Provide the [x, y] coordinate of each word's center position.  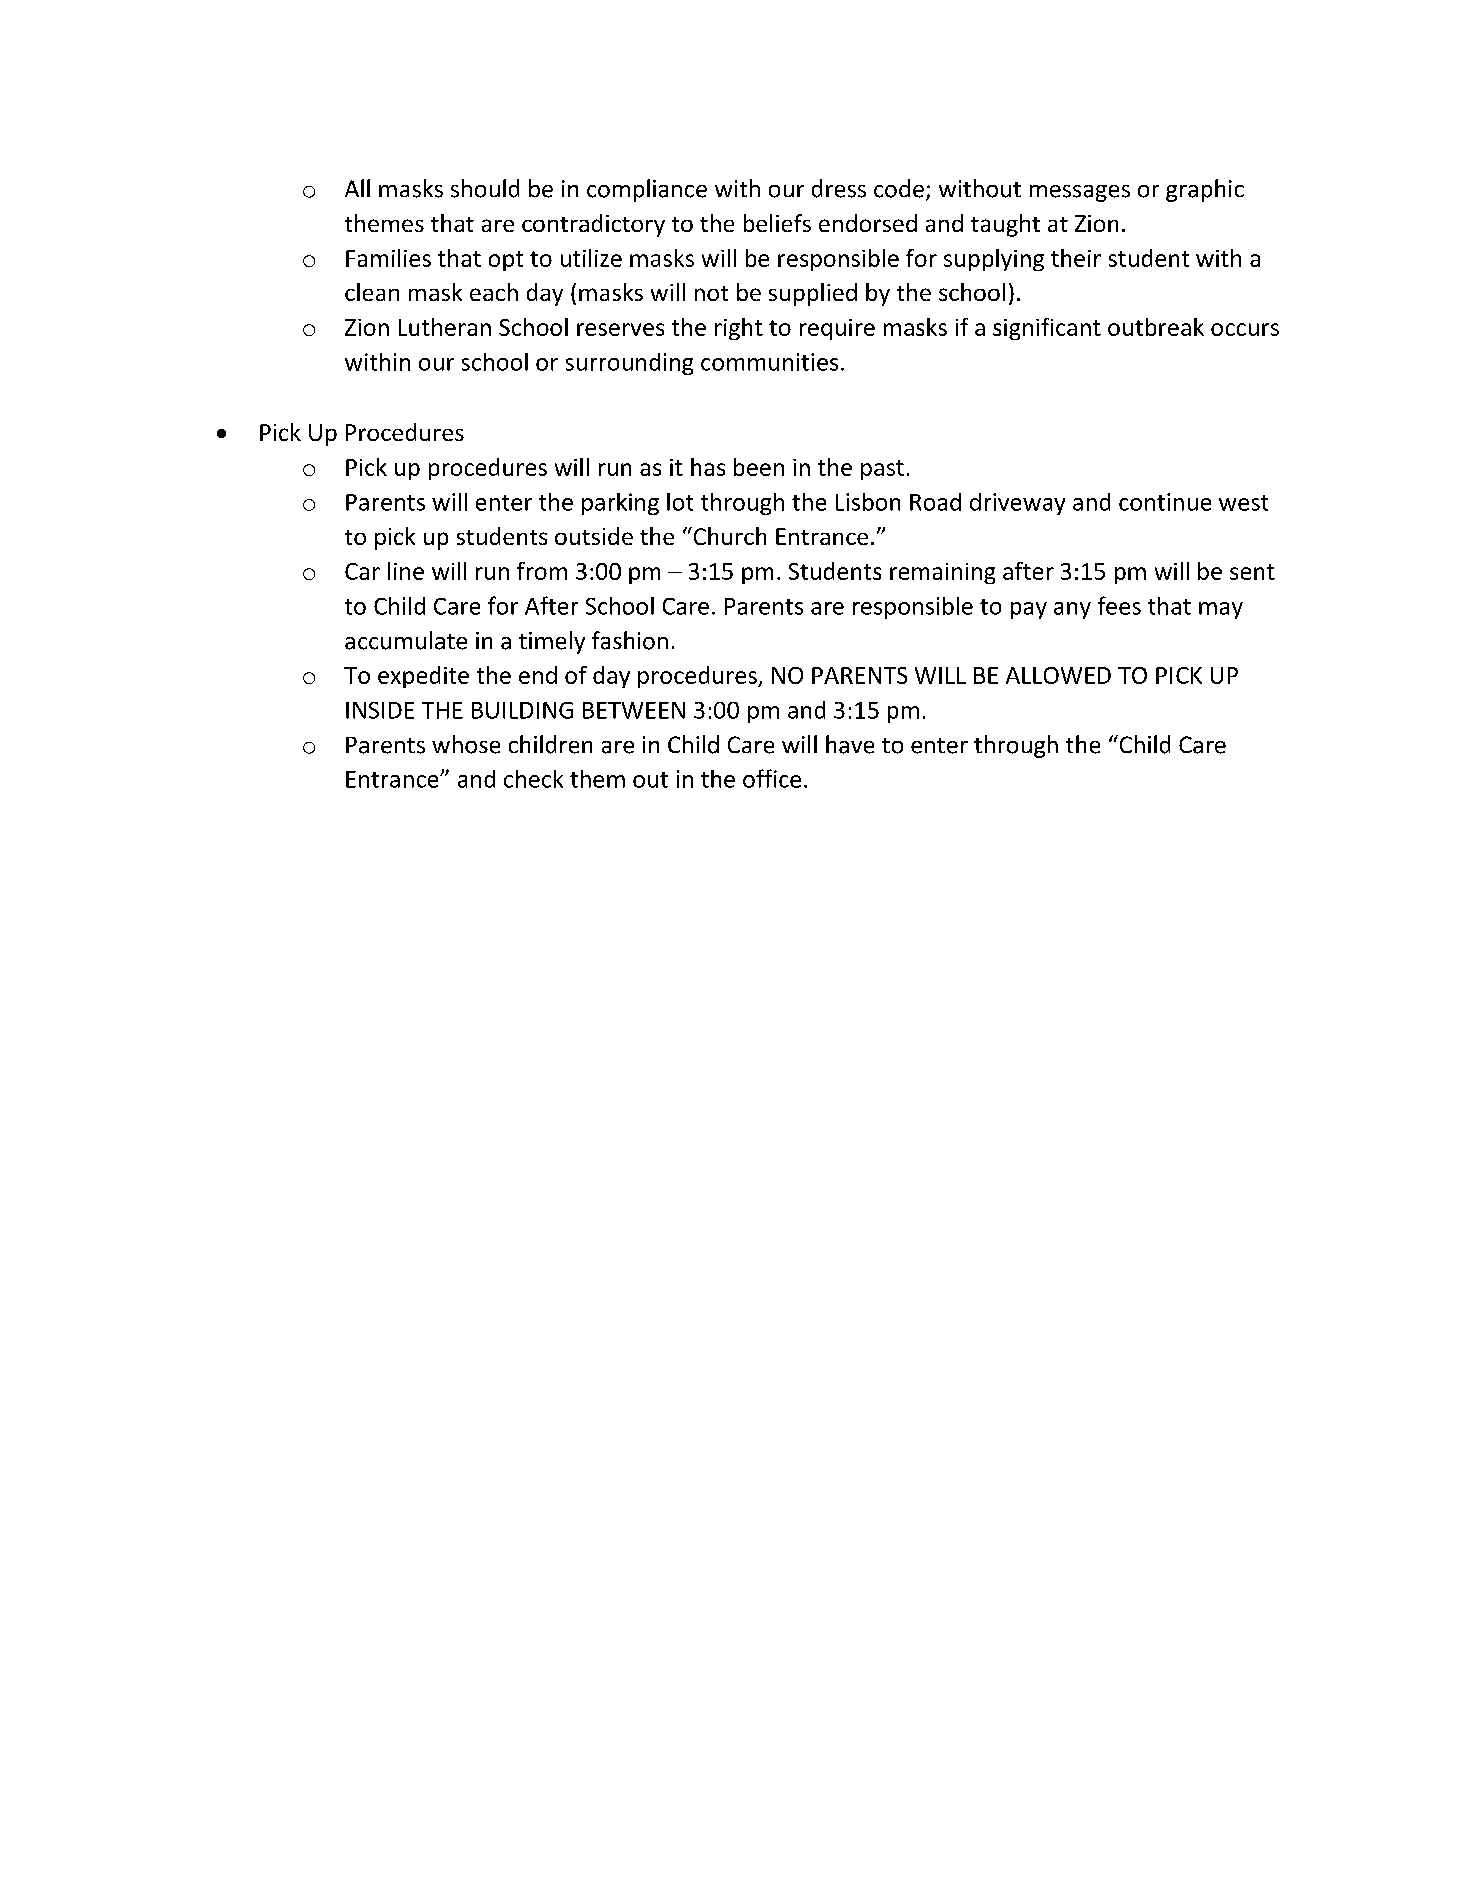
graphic [1205, 190]
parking [620, 504]
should [485, 188]
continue [1165, 502]
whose [466, 744]
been [759, 467]
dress [839, 188]
